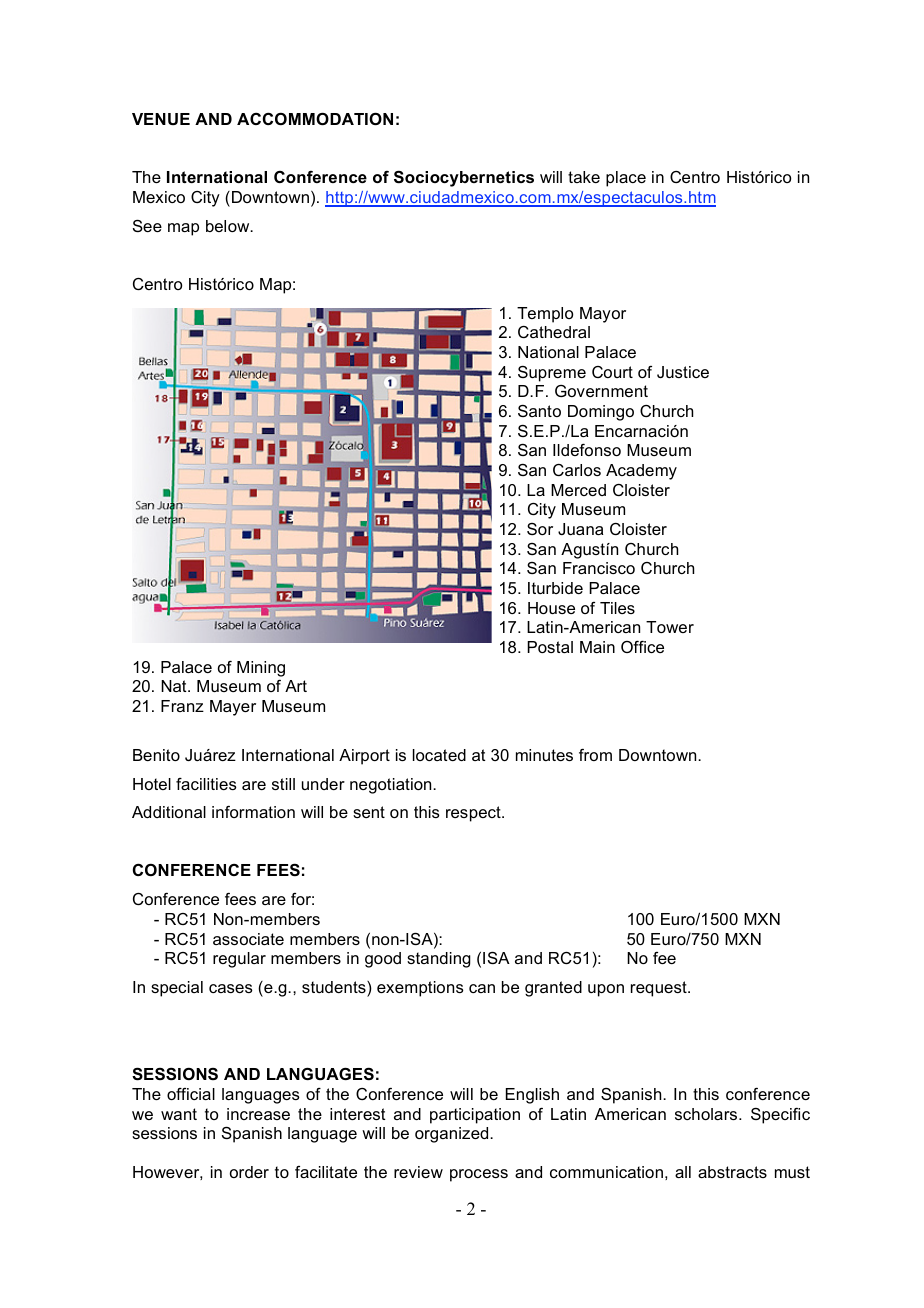 The width and height of the document is (924, 1308). I want to click on order, so click(249, 1172).
